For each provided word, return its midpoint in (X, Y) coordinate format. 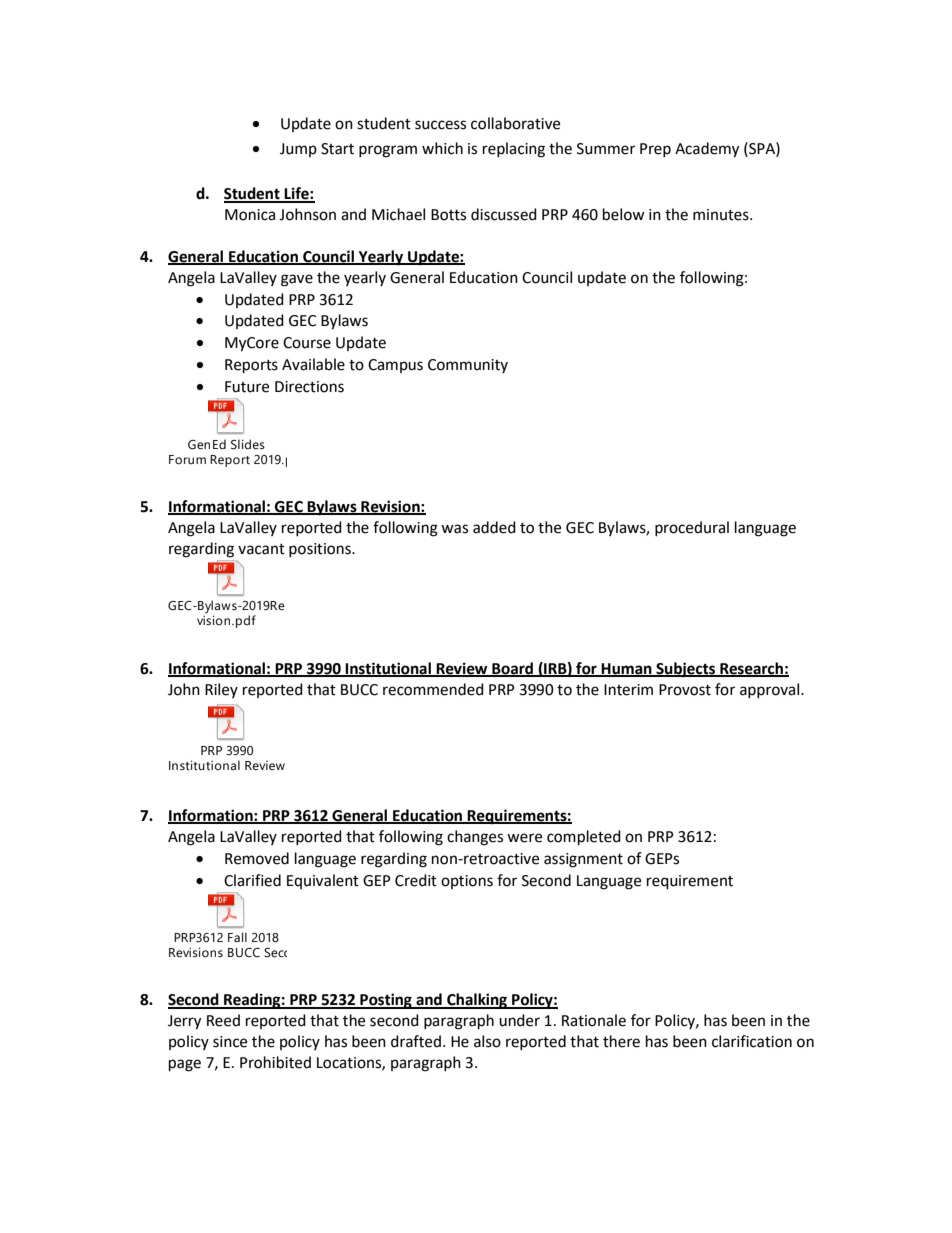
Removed (257, 858)
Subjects (686, 670)
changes (475, 838)
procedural (692, 528)
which (442, 148)
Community (468, 366)
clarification (752, 1041)
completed (584, 838)
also (487, 1041)
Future (247, 387)
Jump (298, 150)
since (230, 1042)
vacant (261, 549)
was (454, 529)
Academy (707, 150)
